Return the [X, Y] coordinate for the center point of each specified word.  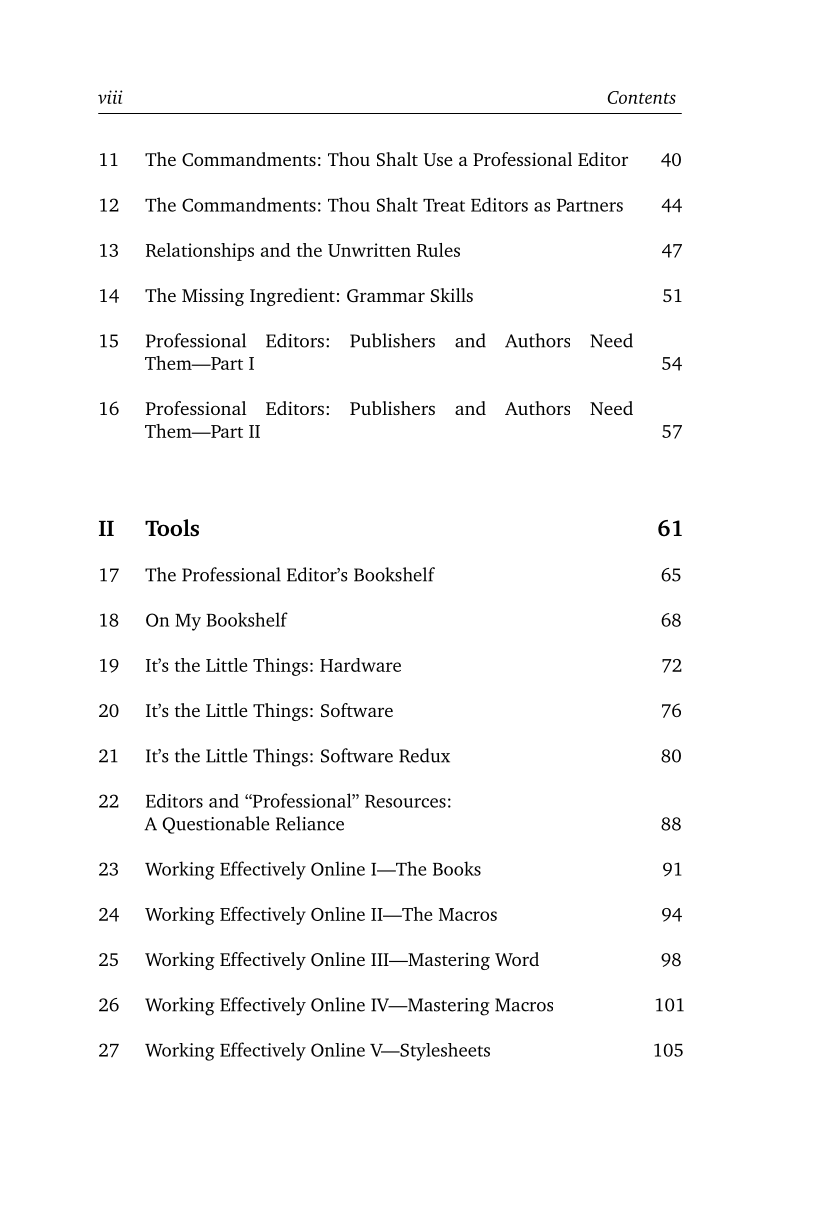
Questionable [215, 825]
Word [517, 959]
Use [438, 159]
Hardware [360, 665]
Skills [452, 295]
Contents [641, 97]
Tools [172, 528]
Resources [405, 801]
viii [110, 97]
